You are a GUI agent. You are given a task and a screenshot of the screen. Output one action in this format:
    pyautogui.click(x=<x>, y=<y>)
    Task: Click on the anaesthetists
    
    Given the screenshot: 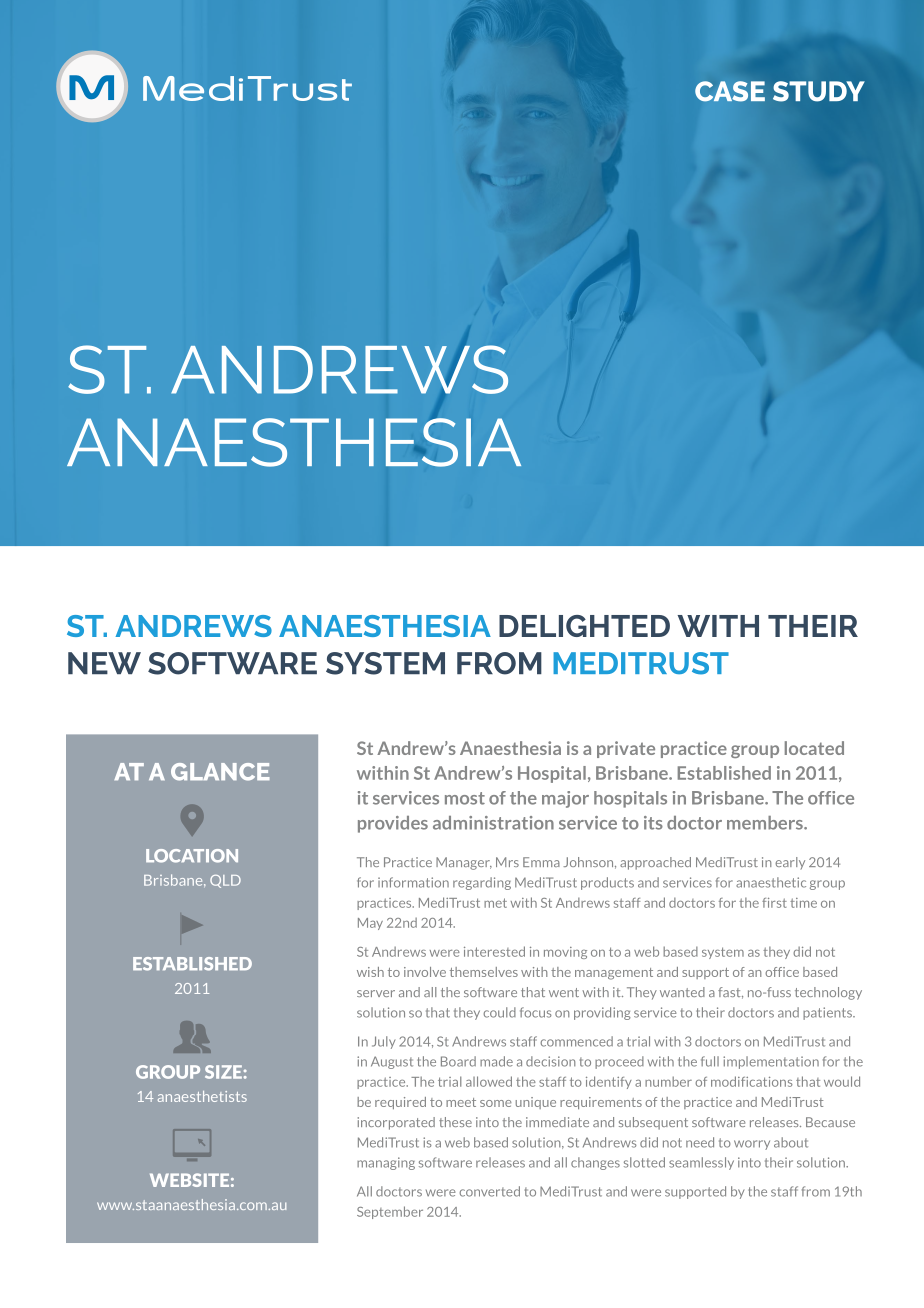 What is the action you would take?
    pyautogui.click(x=202, y=1096)
